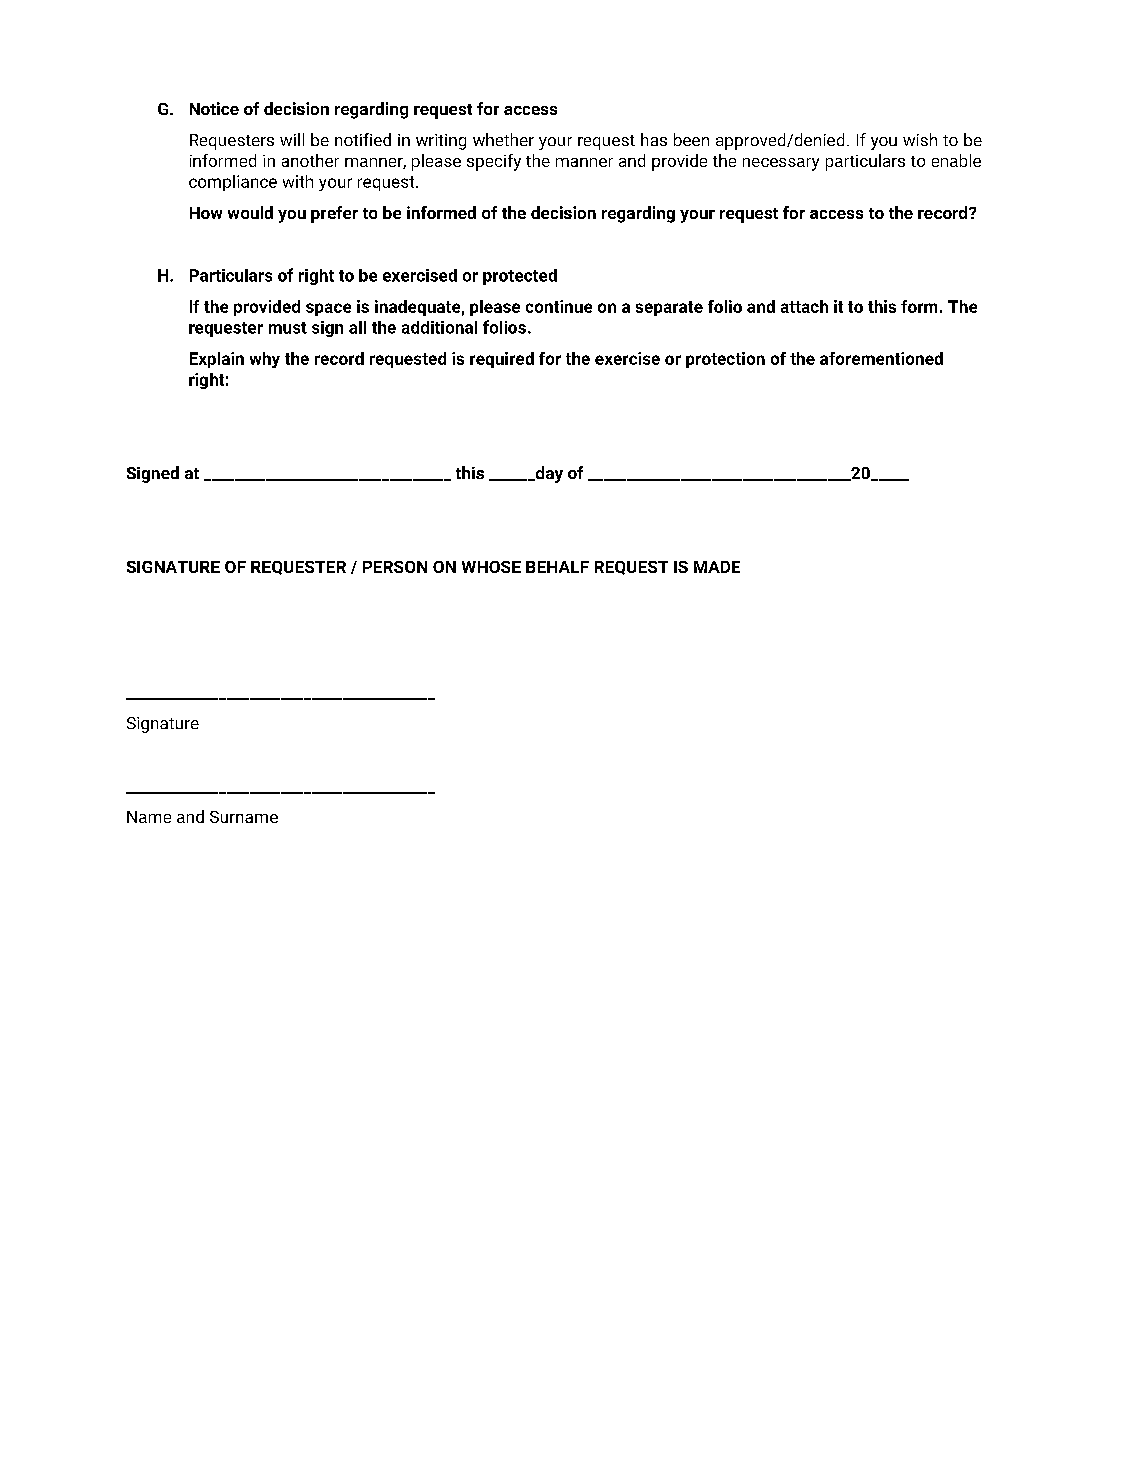 This page has height=1462, width=1129. I want to click on BEHALF, so click(557, 567).
